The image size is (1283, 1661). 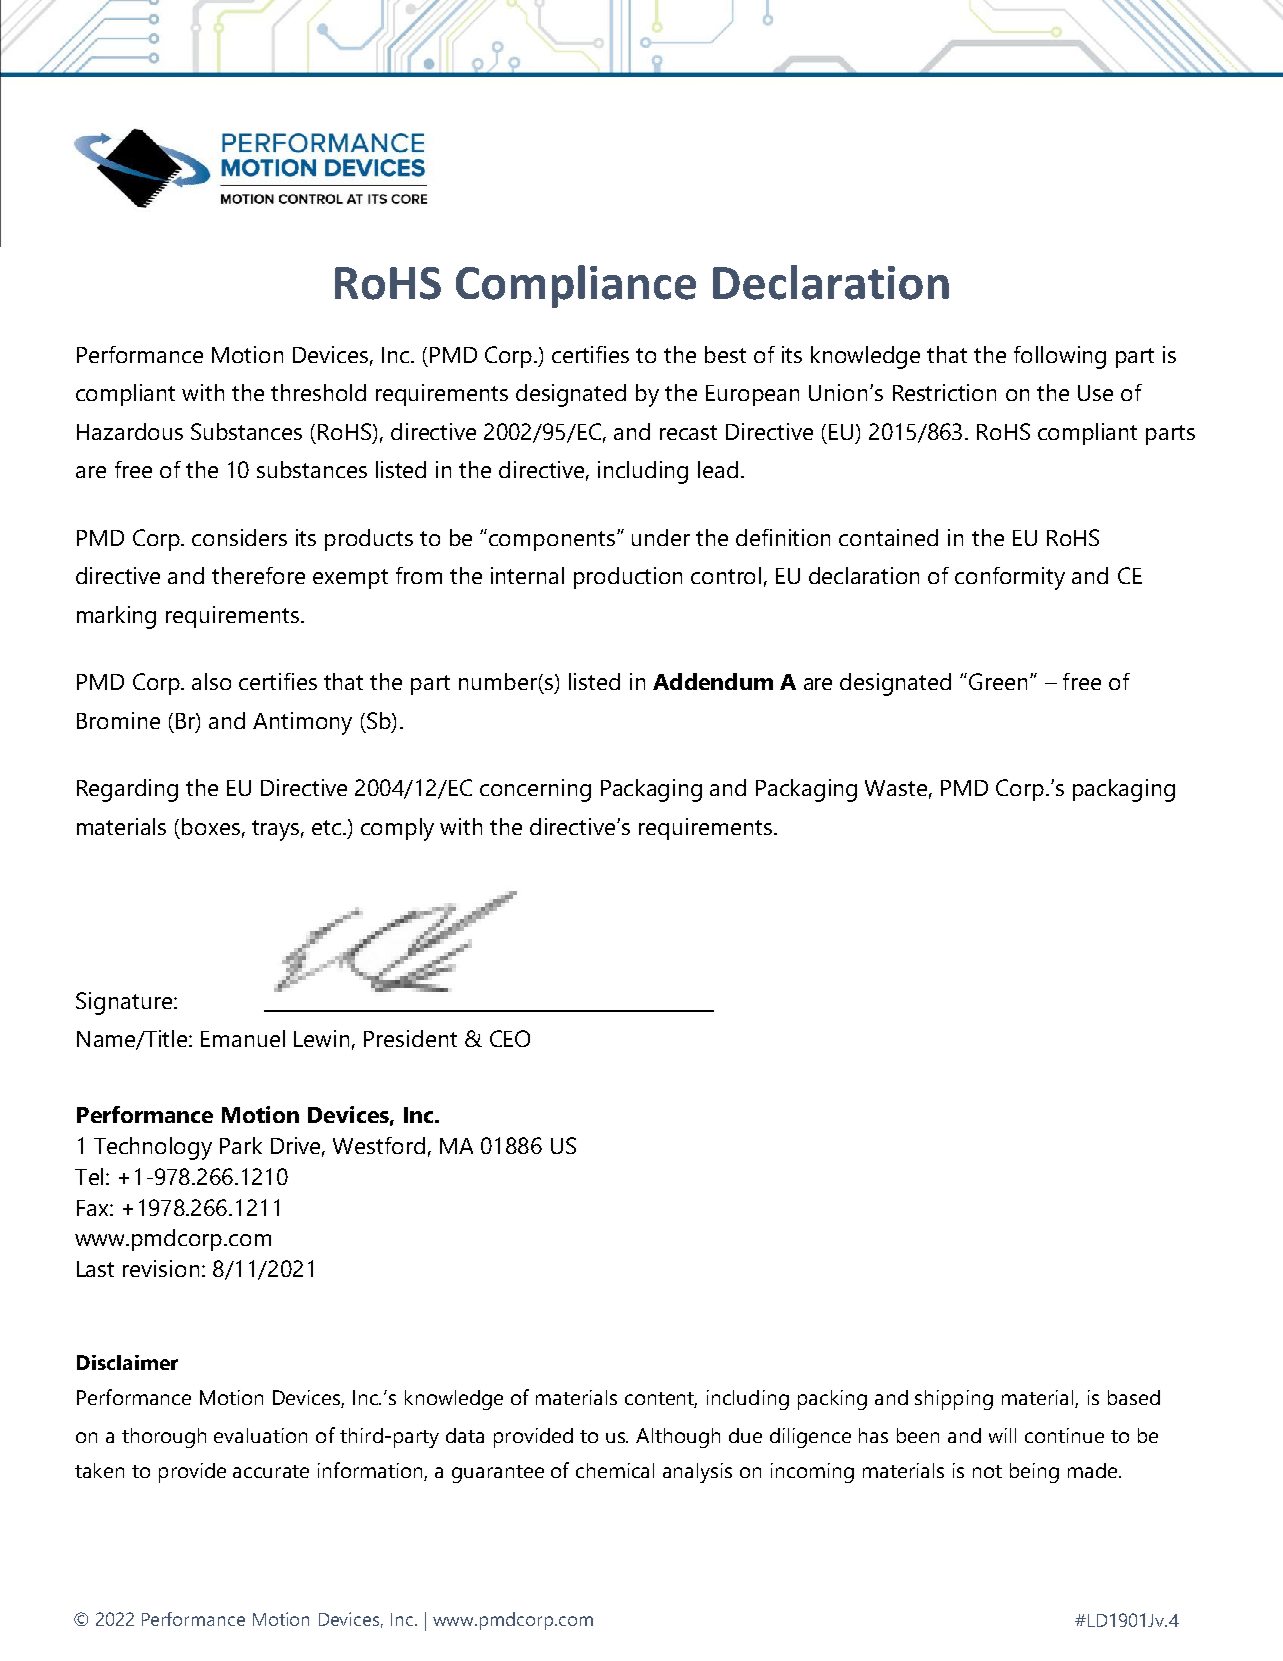 What do you see at coordinates (127, 790) in the screenshot?
I see `Regarding` at bounding box center [127, 790].
